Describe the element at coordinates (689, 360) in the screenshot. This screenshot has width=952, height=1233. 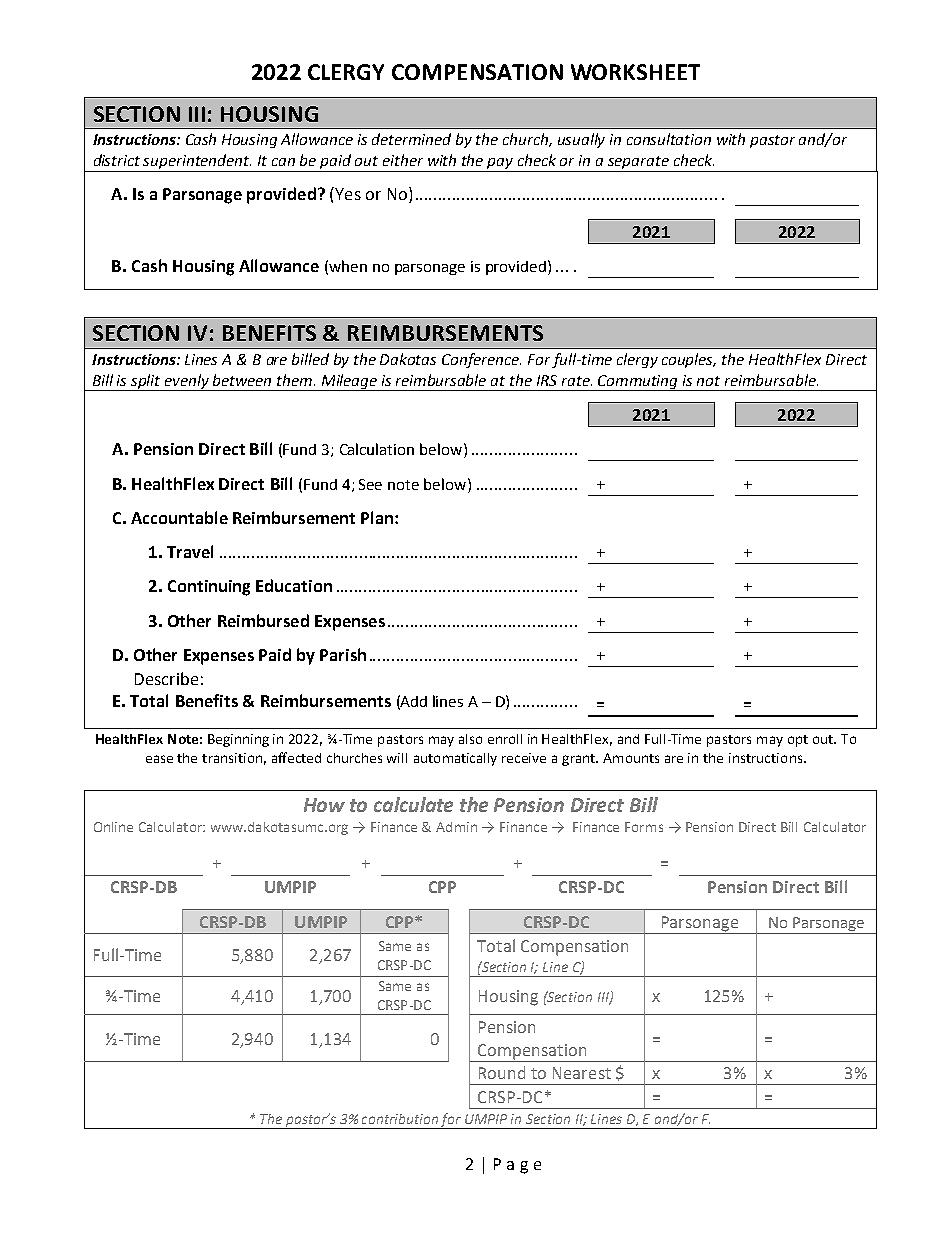
I see `couples` at that location.
